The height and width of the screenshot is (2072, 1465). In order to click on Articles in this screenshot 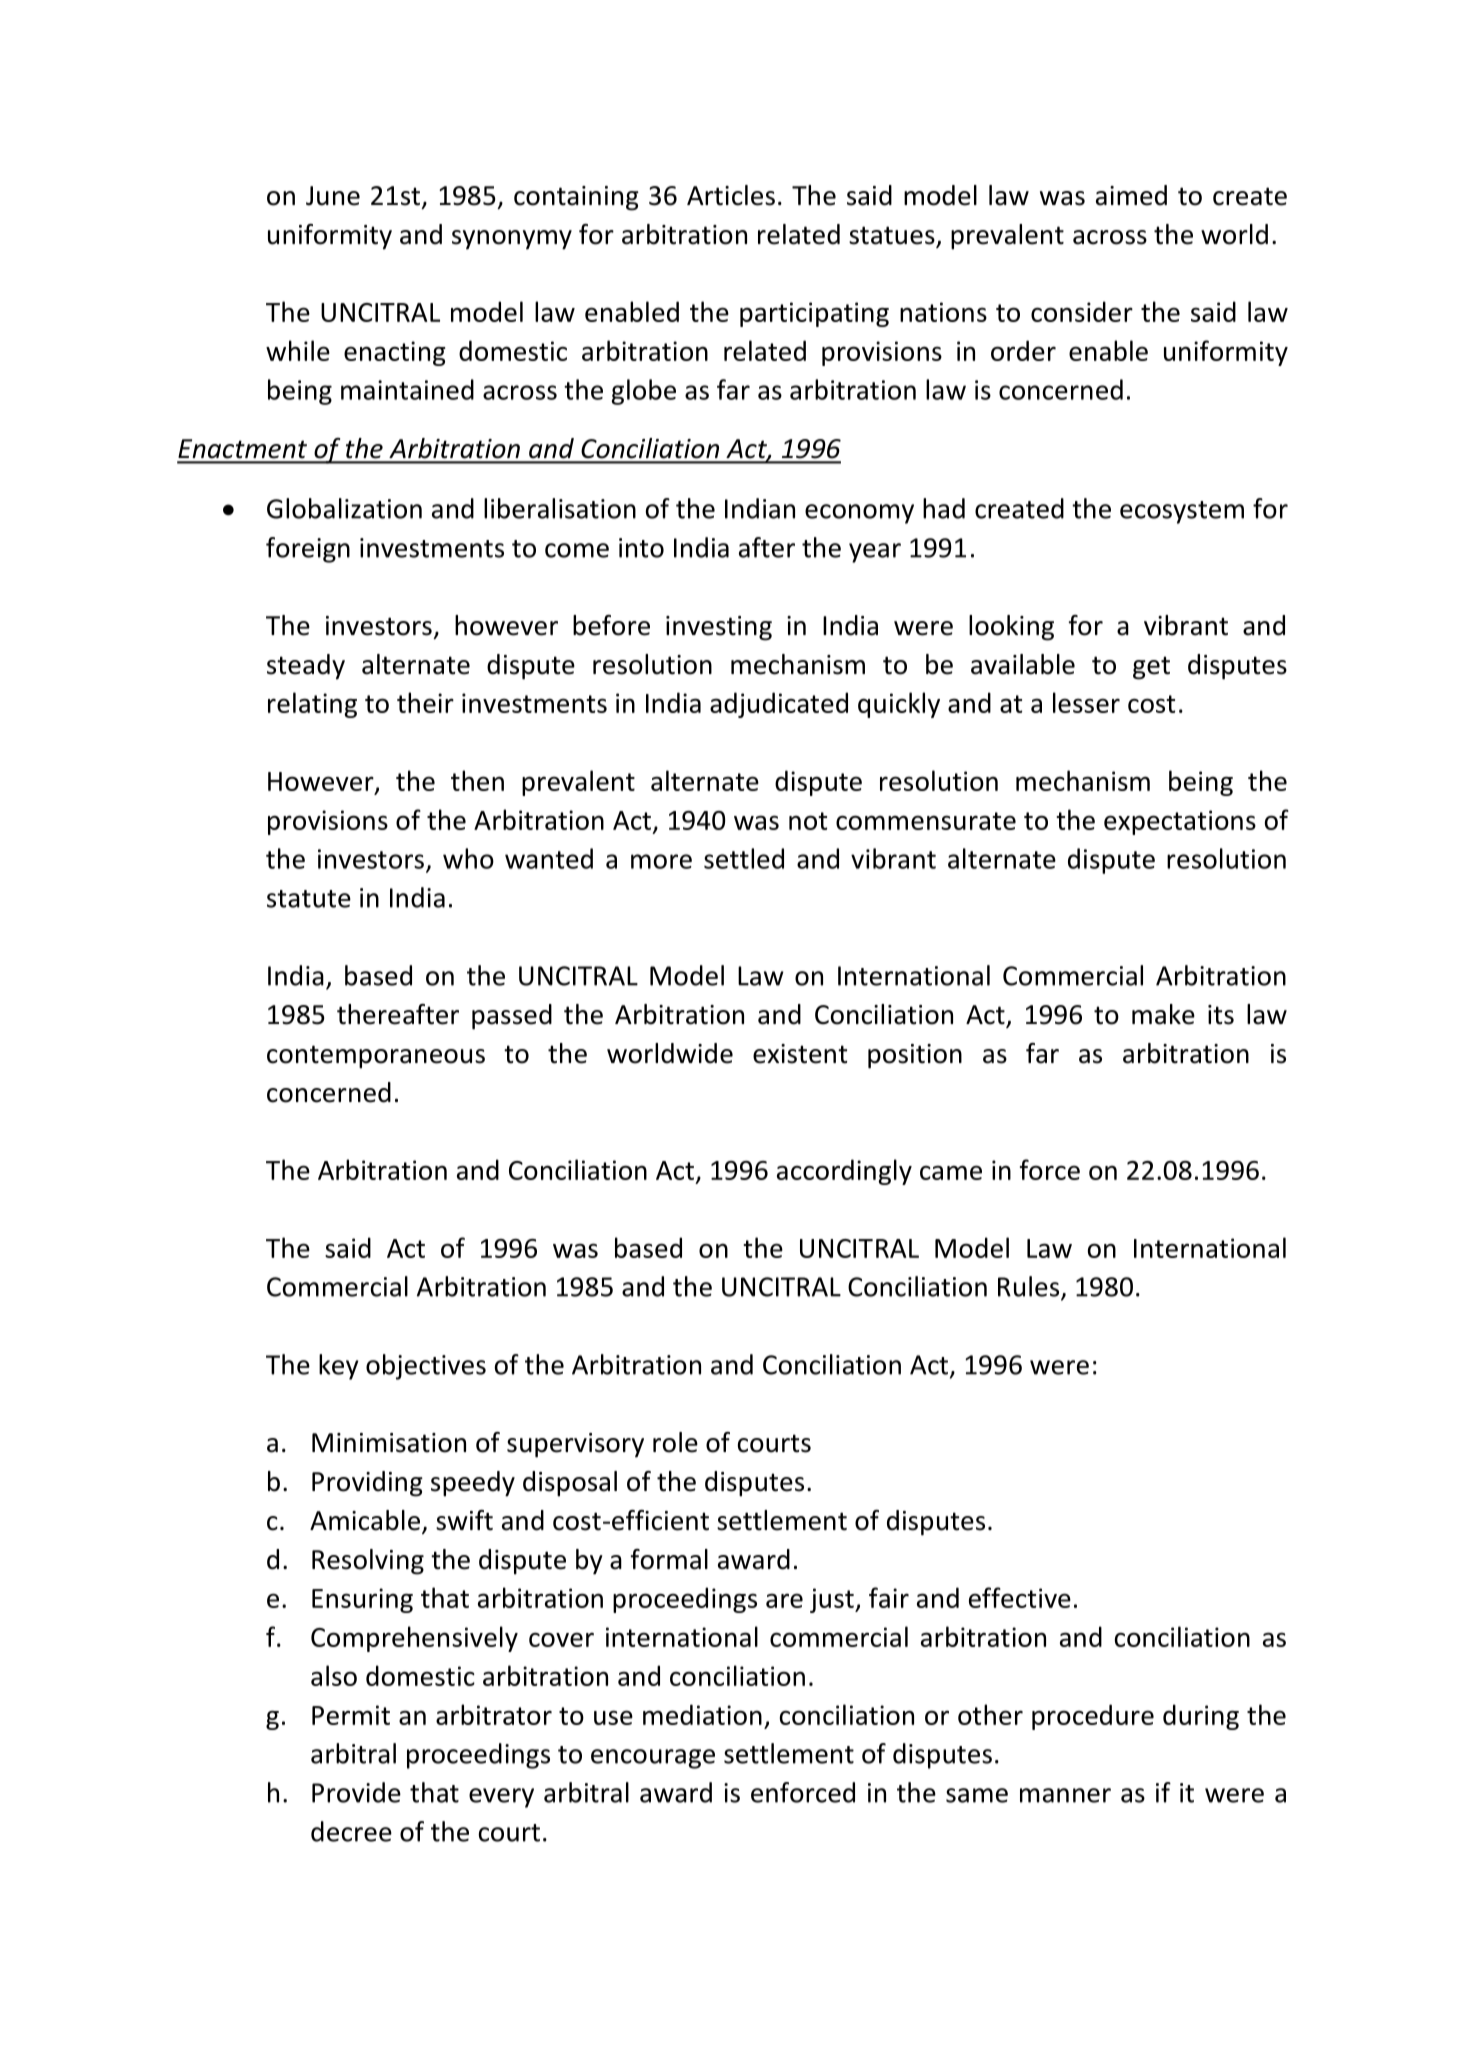, I will do `click(731, 195)`.
